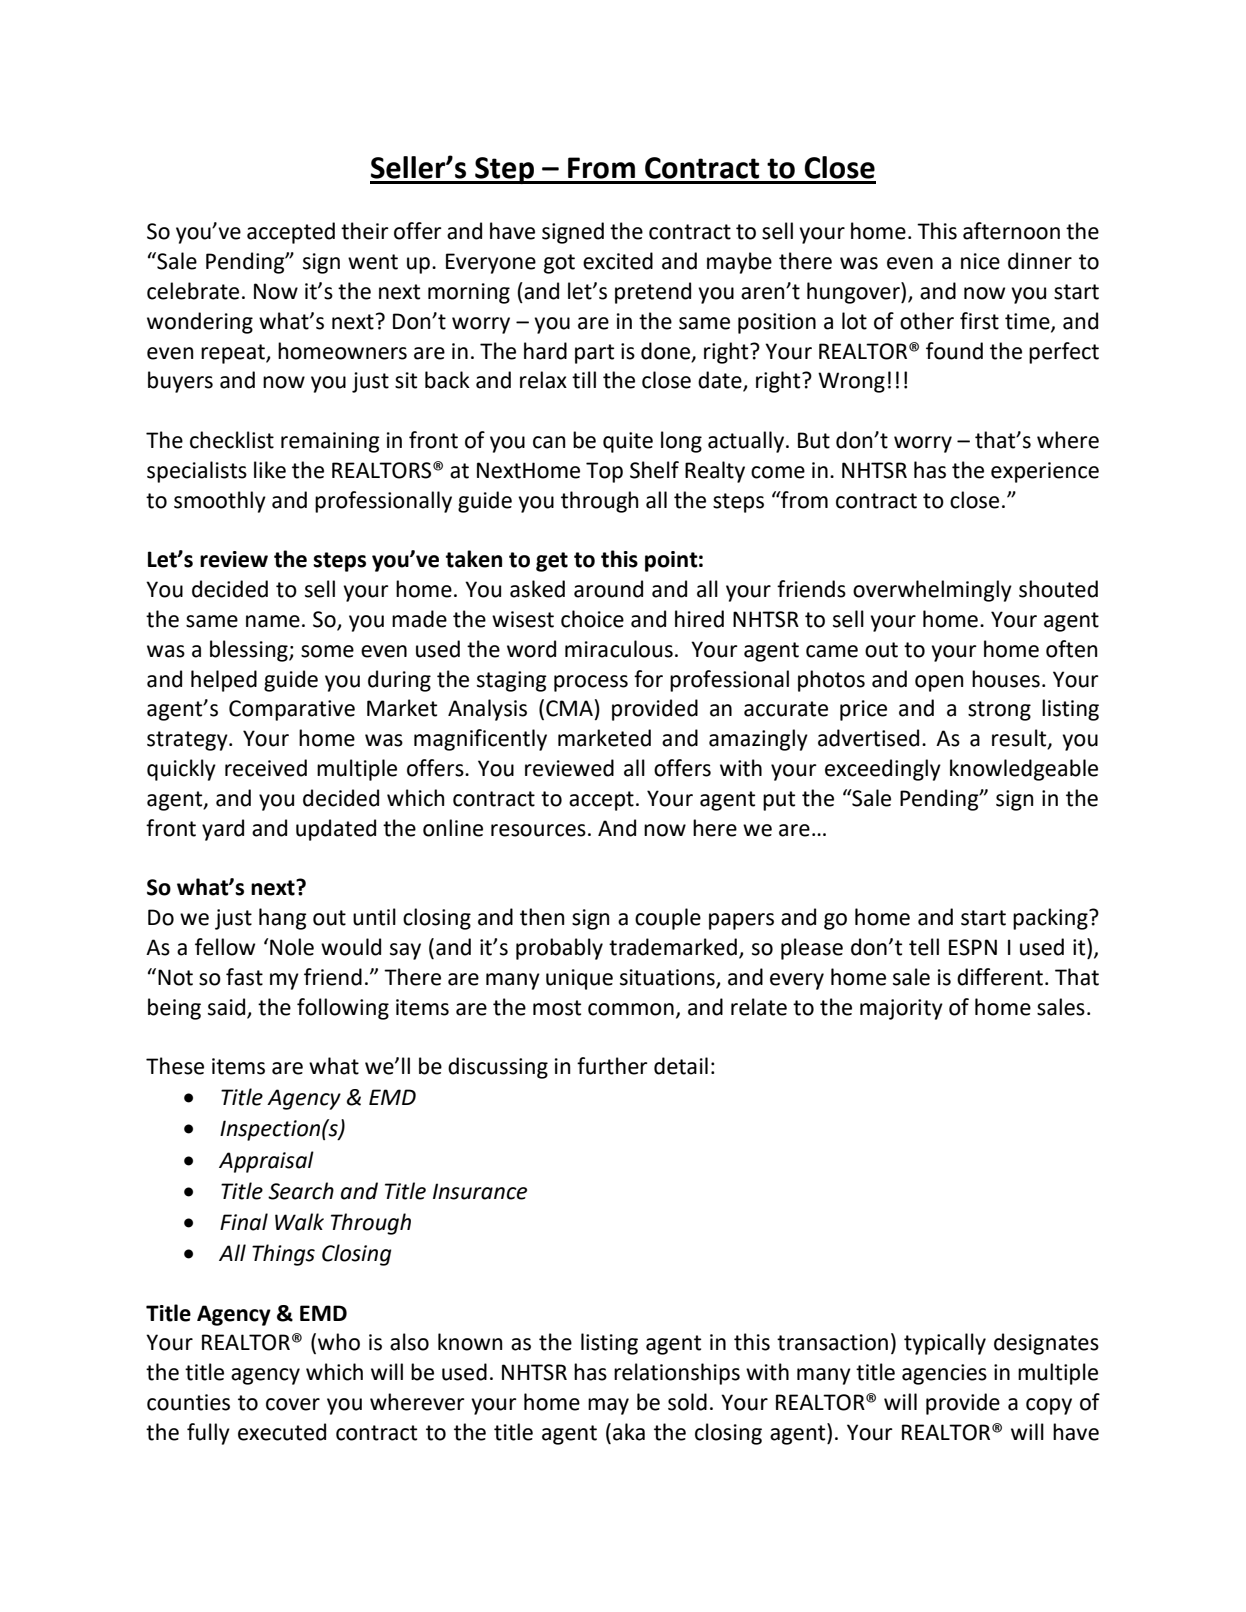 The width and height of the image is (1246, 1612). Describe the element at coordinates (538, 830) in the image. I see `resources` at that location.
